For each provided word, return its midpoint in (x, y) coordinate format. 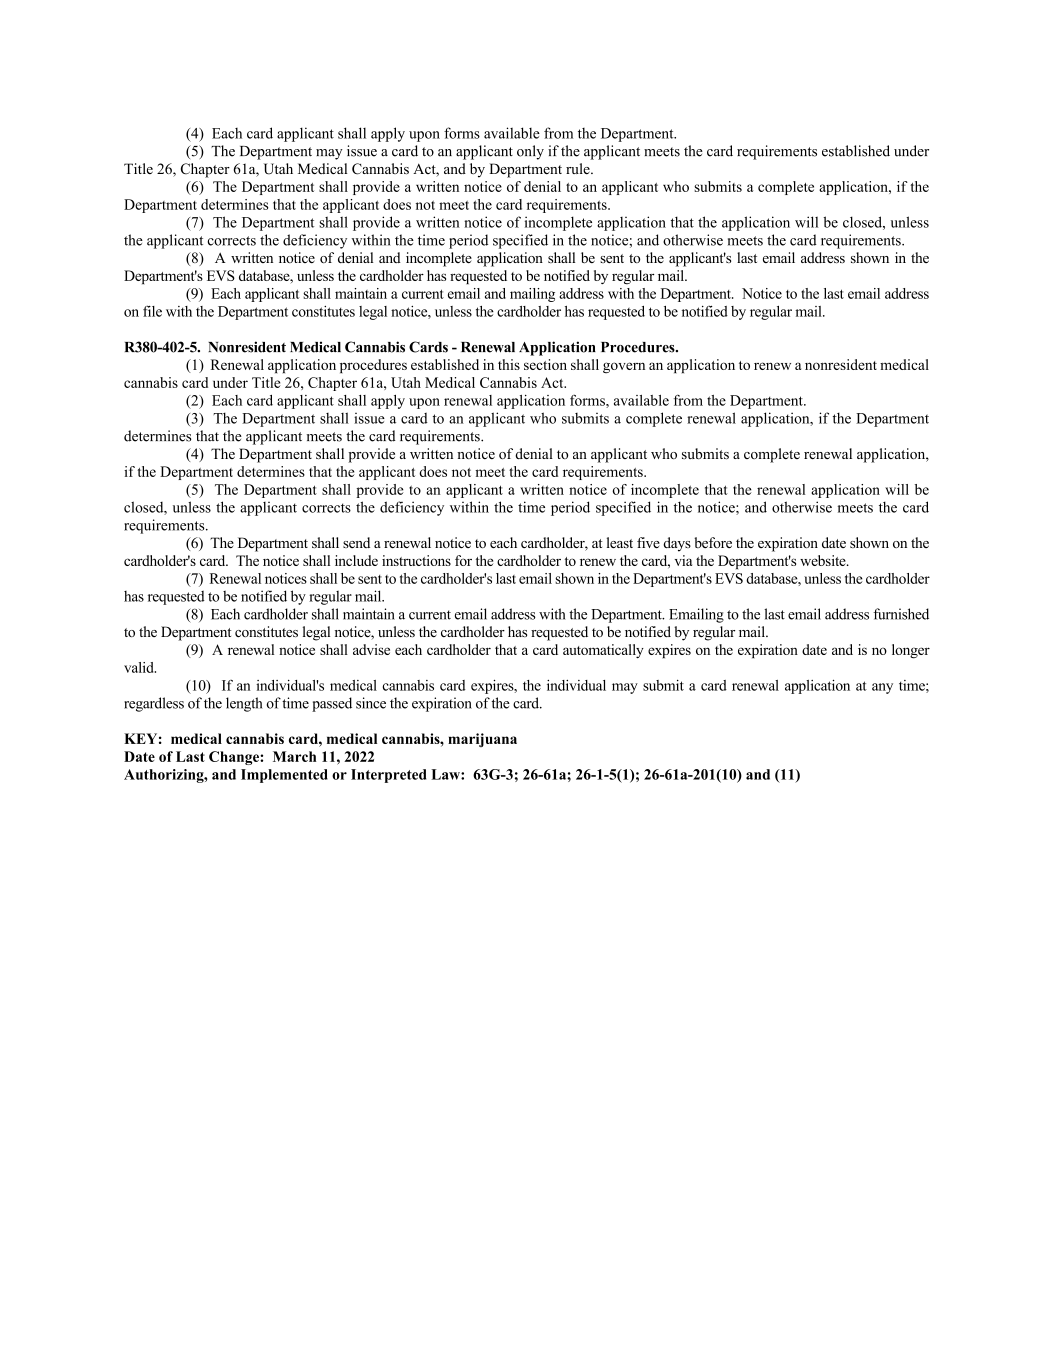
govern (624, 367)
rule (579, 168)
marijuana (482, 740)
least (620, 542)
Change (235, 758)
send (356, 542)
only (530, 152)
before (713, 542)
